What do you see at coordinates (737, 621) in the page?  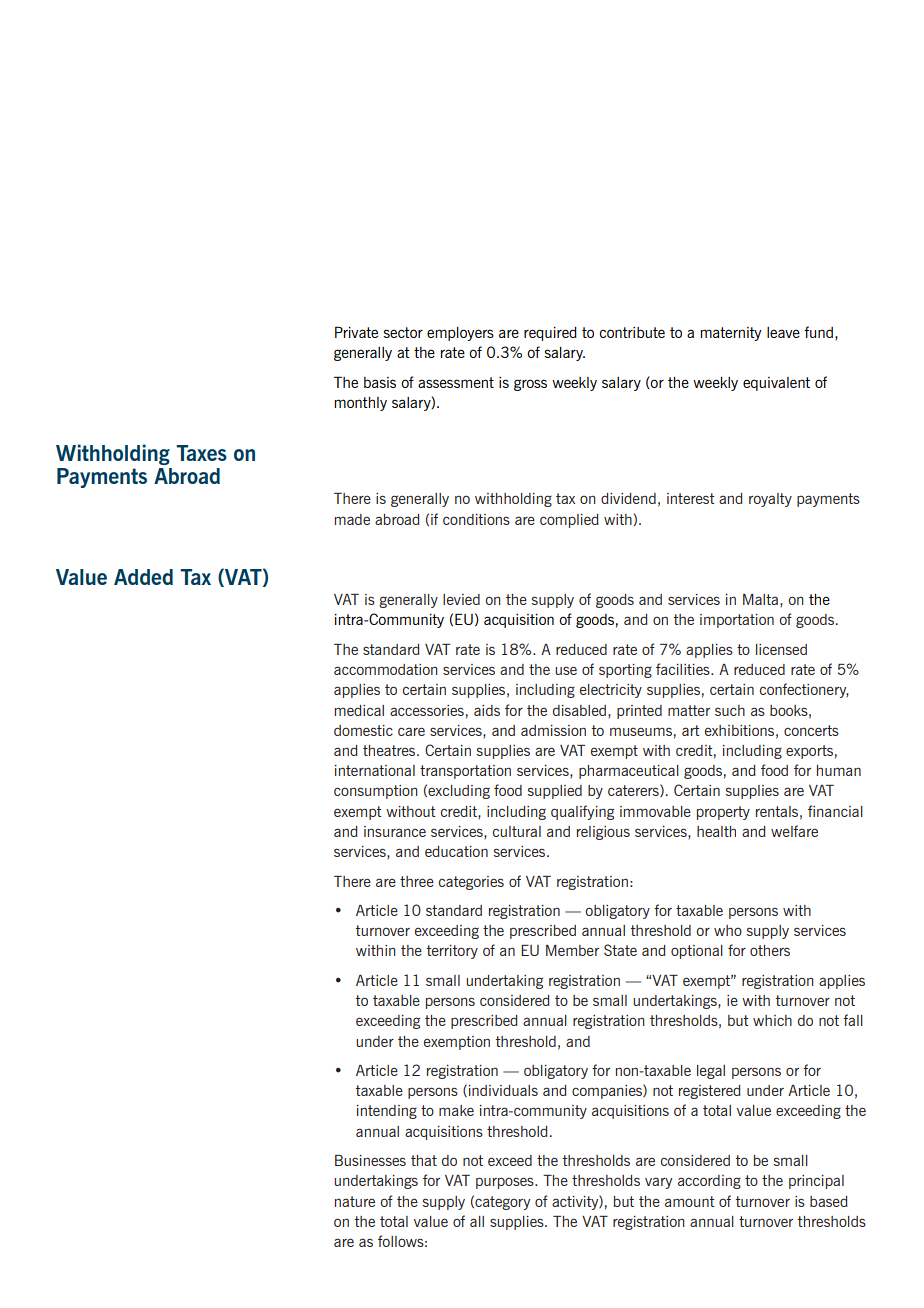 I see `importation` at bounding box center [737, 621].
